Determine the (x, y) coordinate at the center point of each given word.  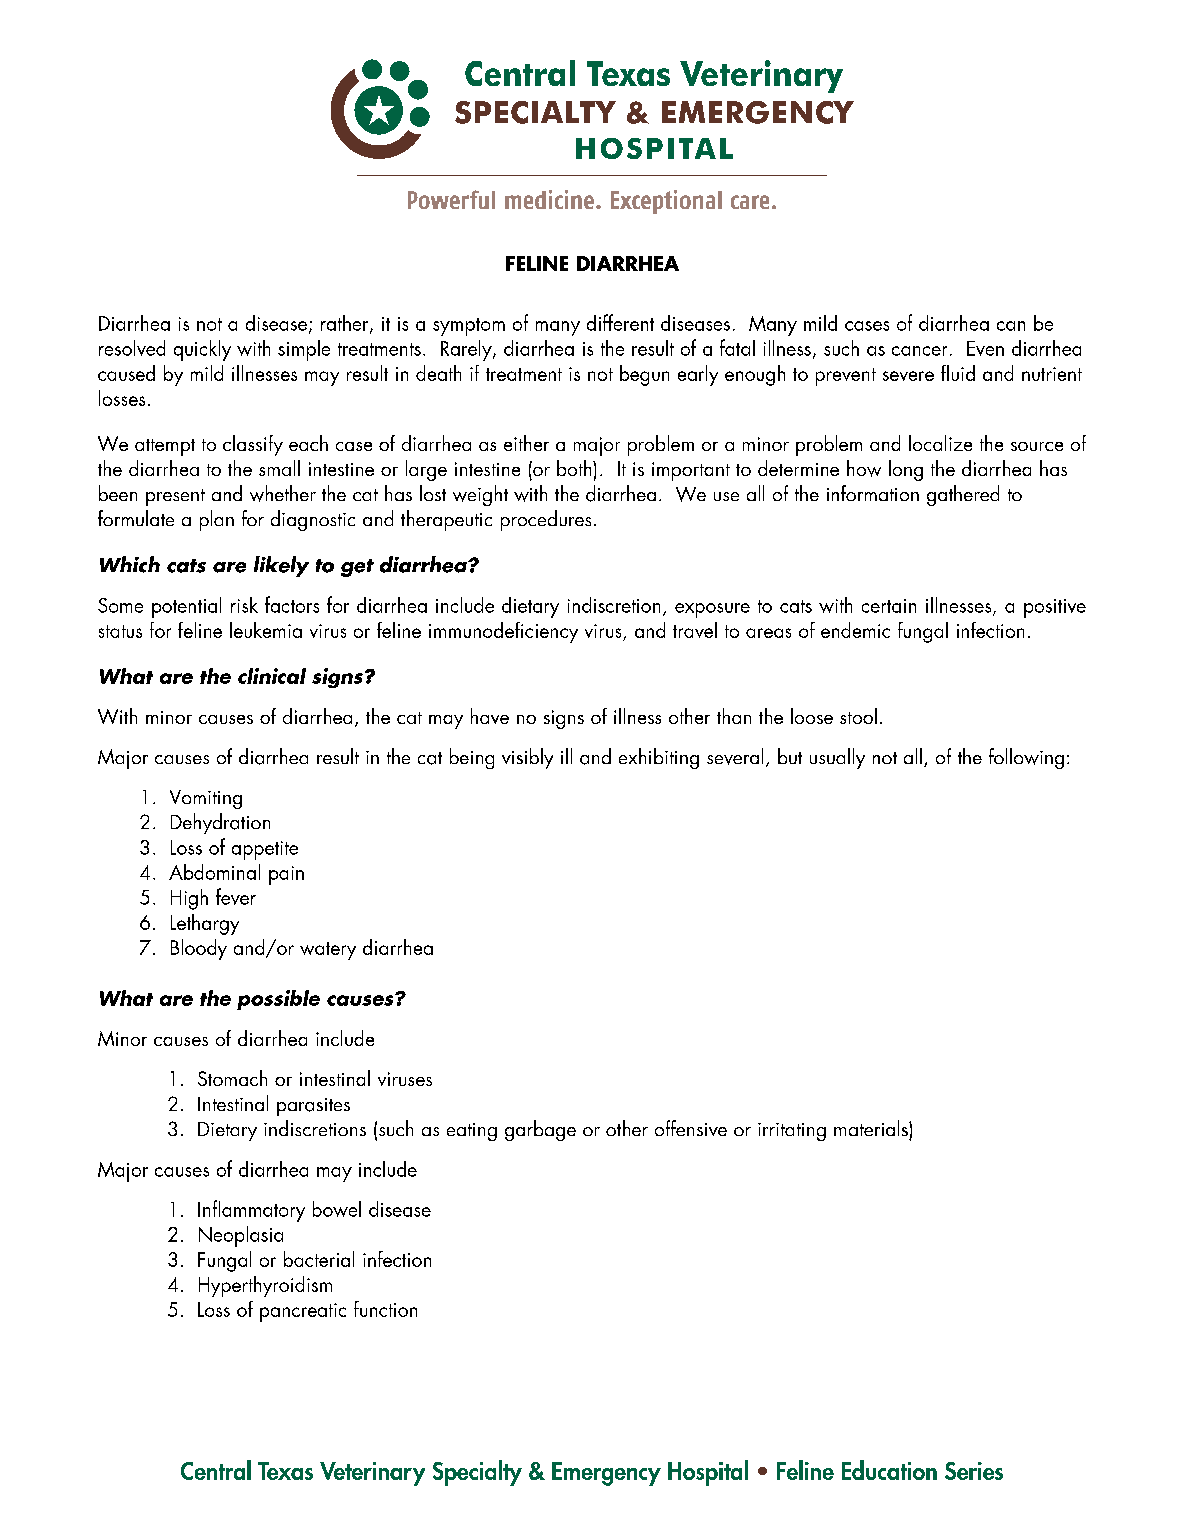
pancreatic (303, 1312)
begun (644, 375)
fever (236, 896)
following (1026, 758)
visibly (527, 758)
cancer (919, 351)
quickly (202, 350)
